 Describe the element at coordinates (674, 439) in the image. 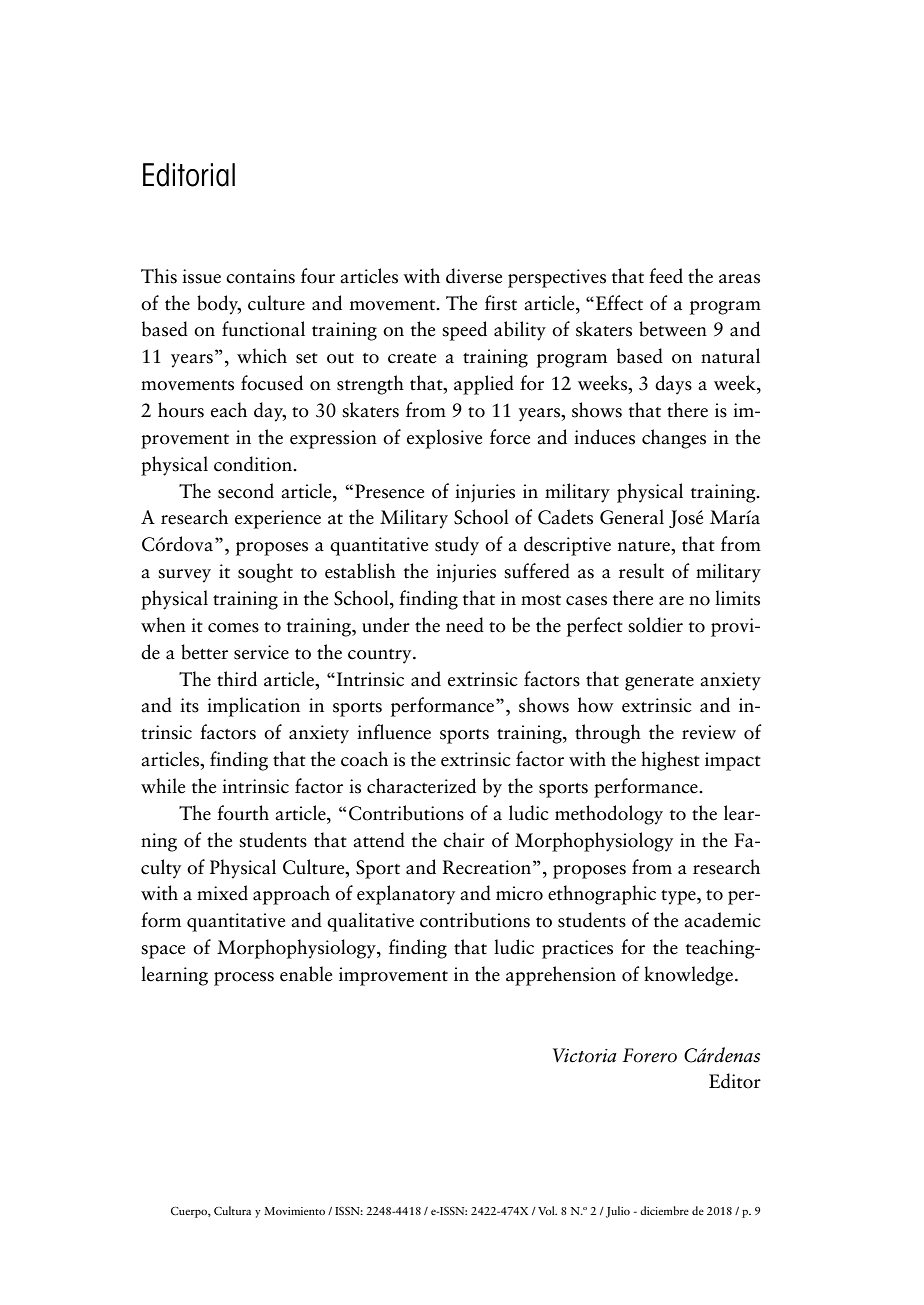

I see `changes` at that location.
